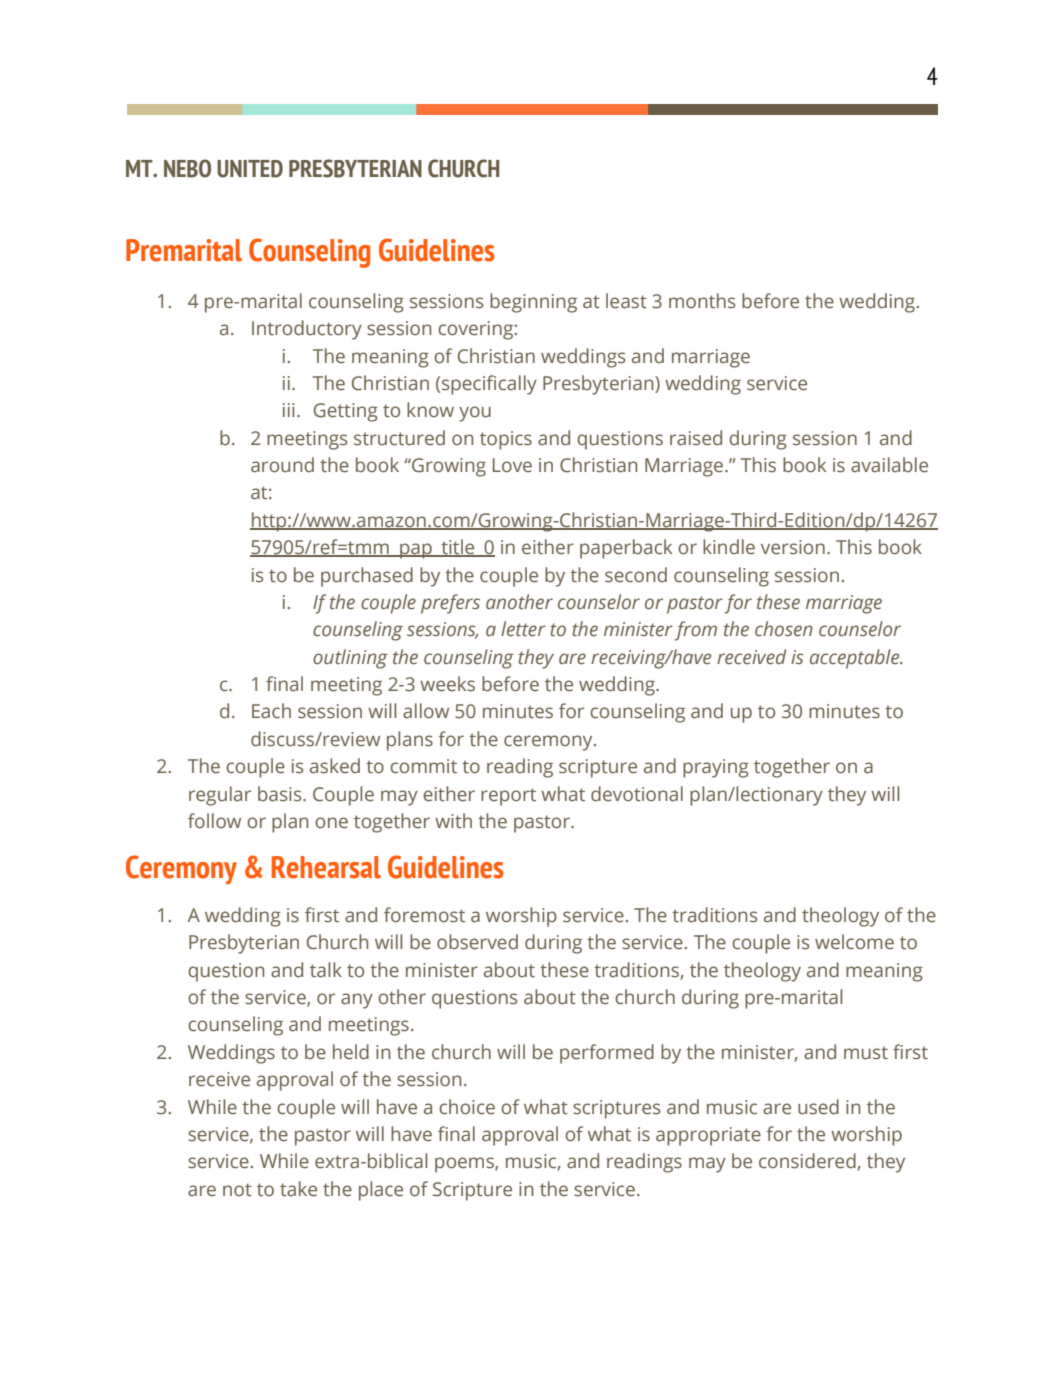  Describe the element at coordinates (533, 303) in the image. I see `beginning` at that location.
